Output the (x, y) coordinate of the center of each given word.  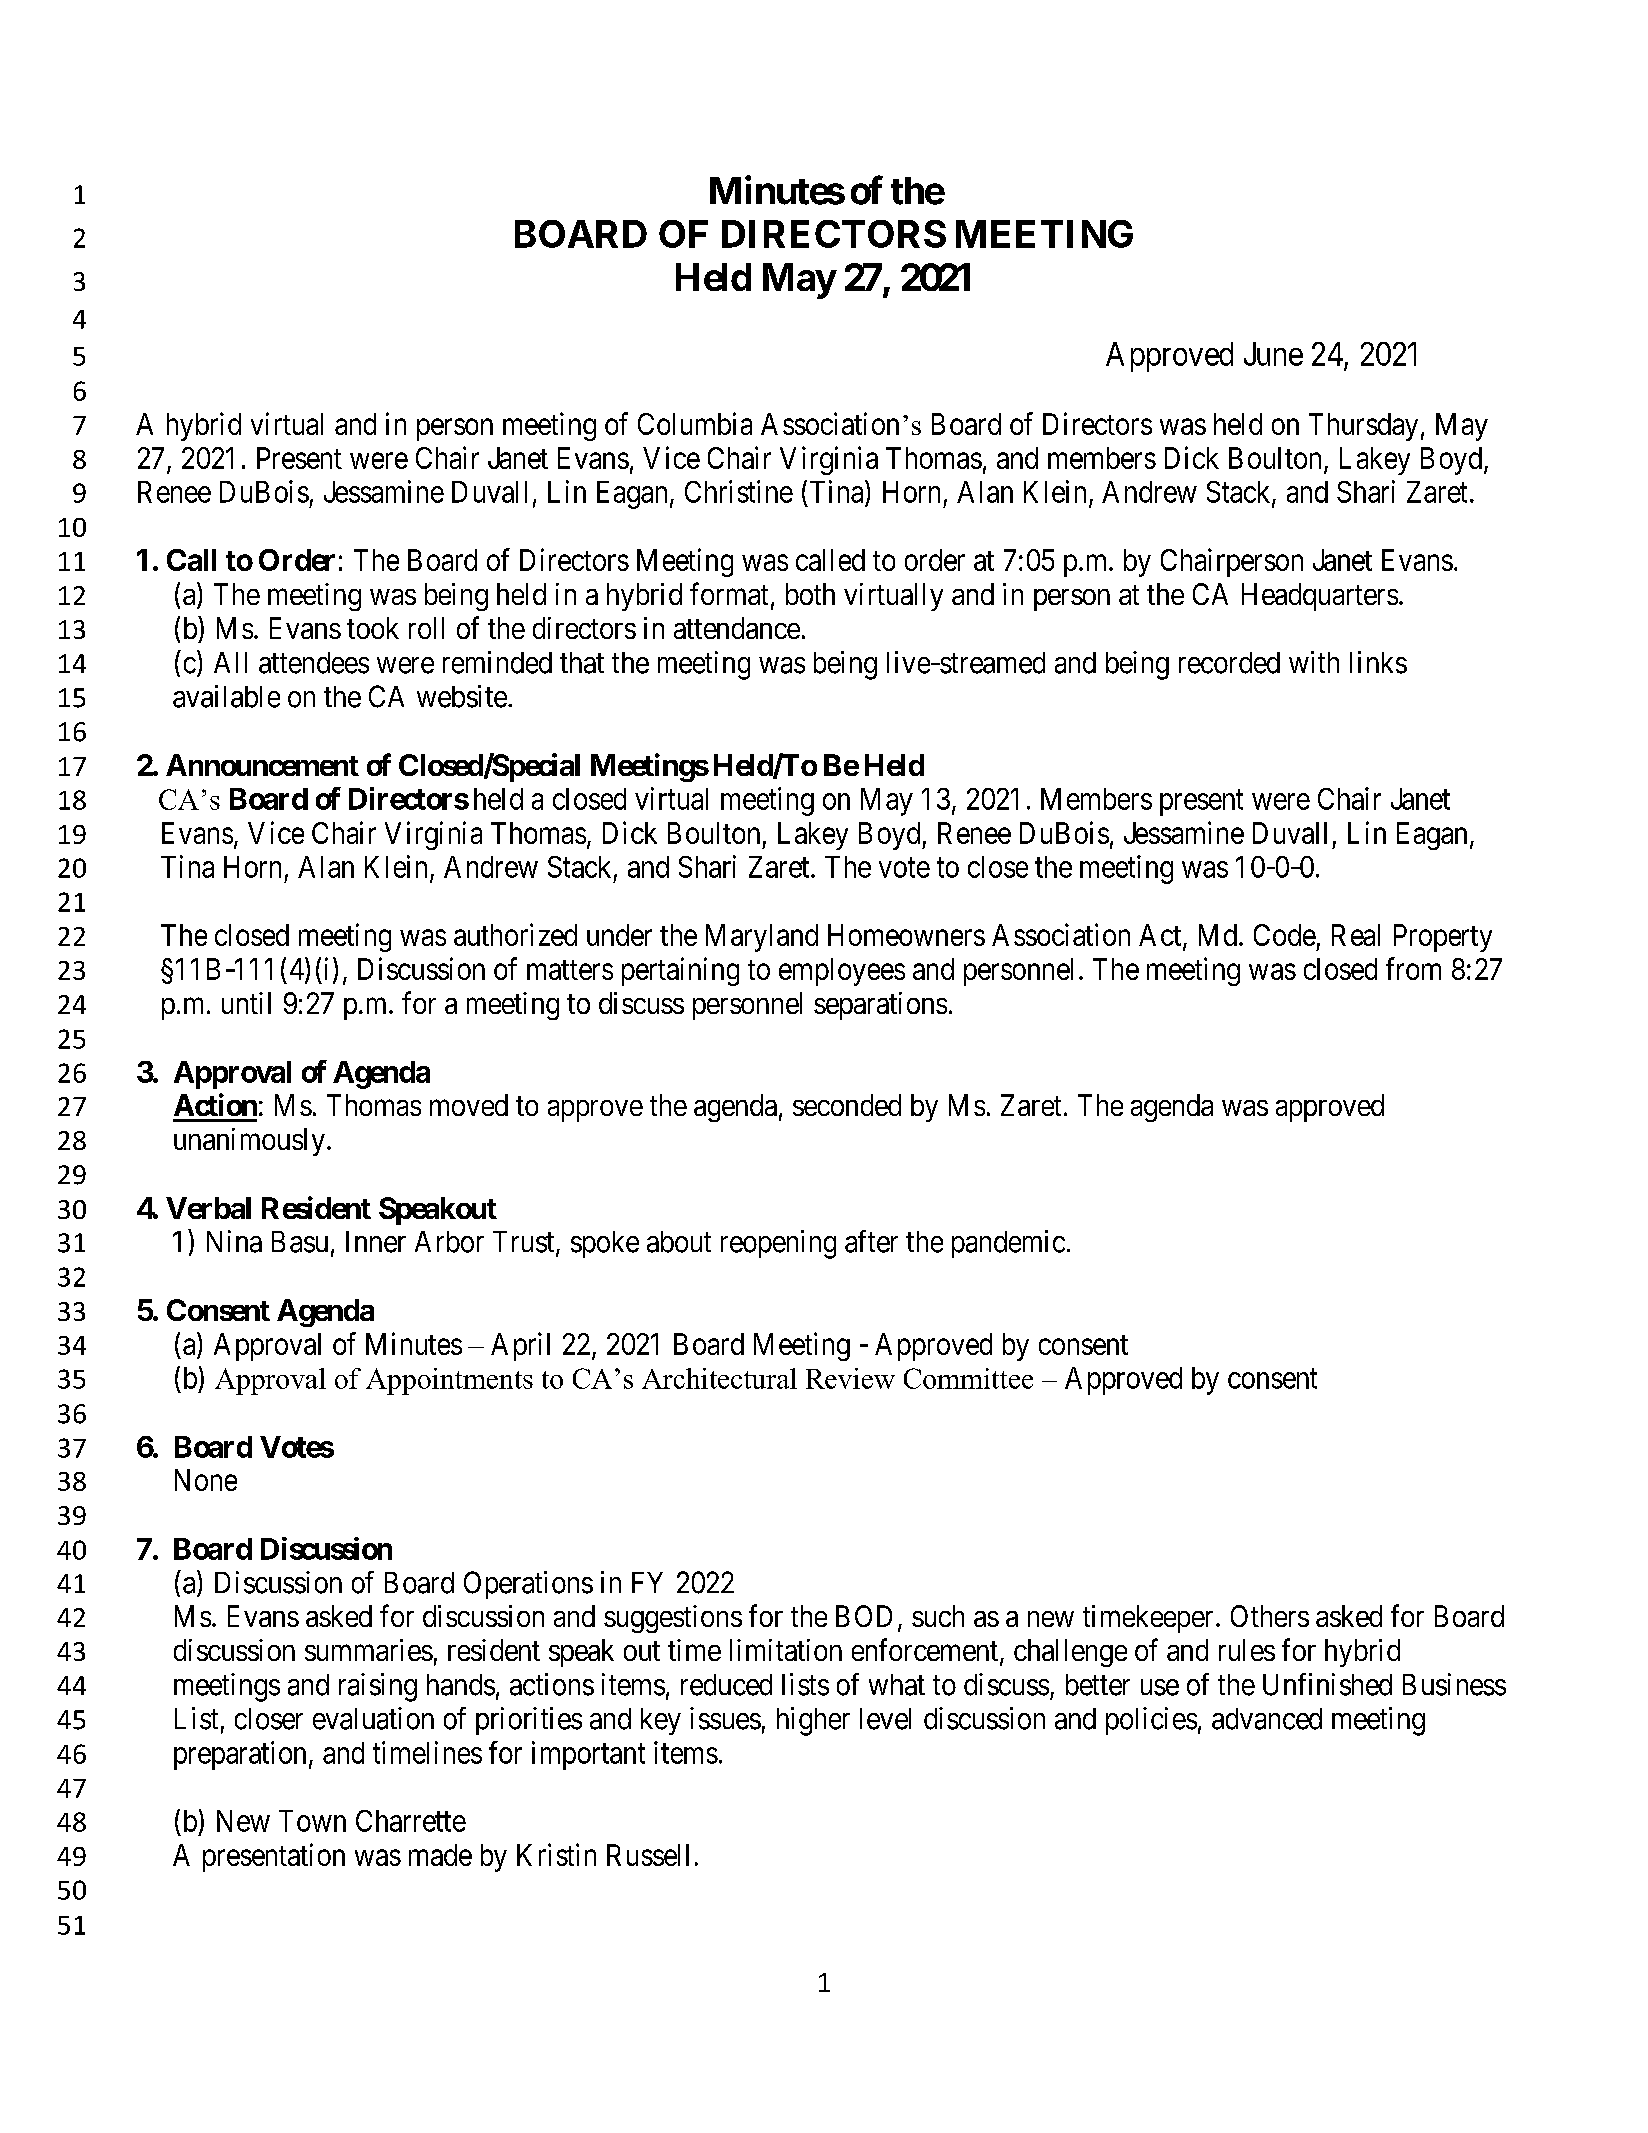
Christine (739, 491)
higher (813, 1721)
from (1413, 968)
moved (469, 1105)
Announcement (262, 765)
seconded (847, 1105)
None (206, 1480)
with (1314, 662)
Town (312, 1821)
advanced (1267, 1719)
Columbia (695, 423)
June (1273, 354)
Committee (968, 1378)
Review (850, 1378)
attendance (737, 628)
